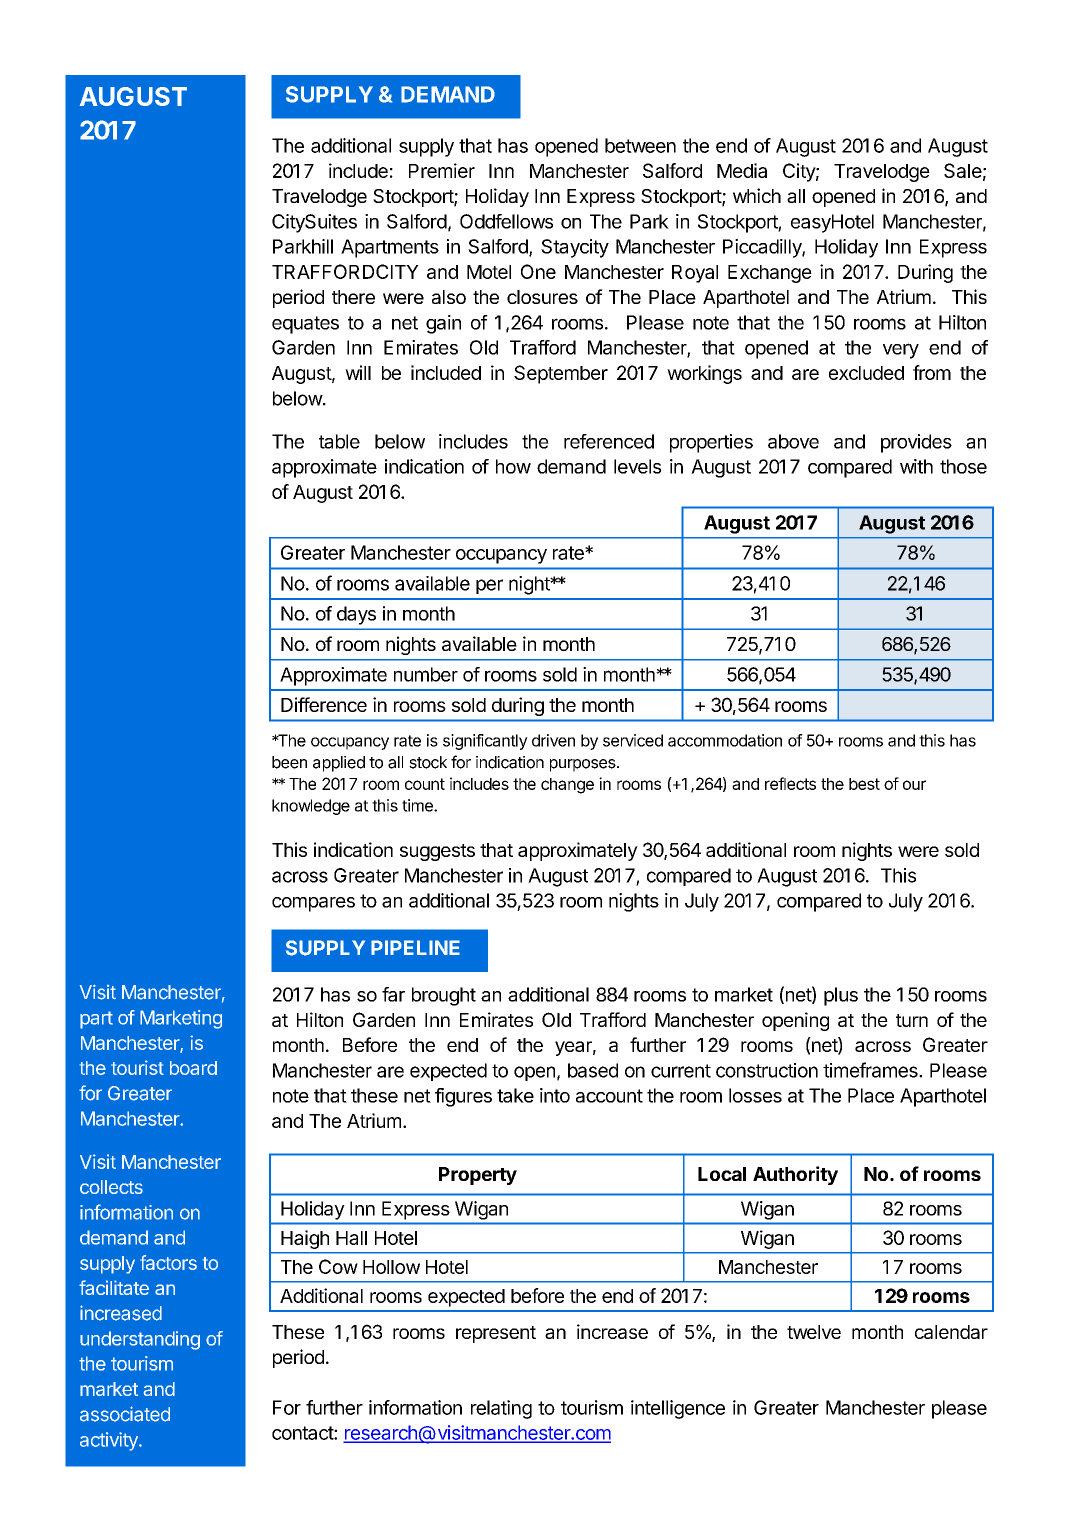 The width and height of the screenshot is (1082, 1530). What do you see at coordinates (501, 1409) in the screenshot?
I see `relating` at bounding box center [501, 1409].
